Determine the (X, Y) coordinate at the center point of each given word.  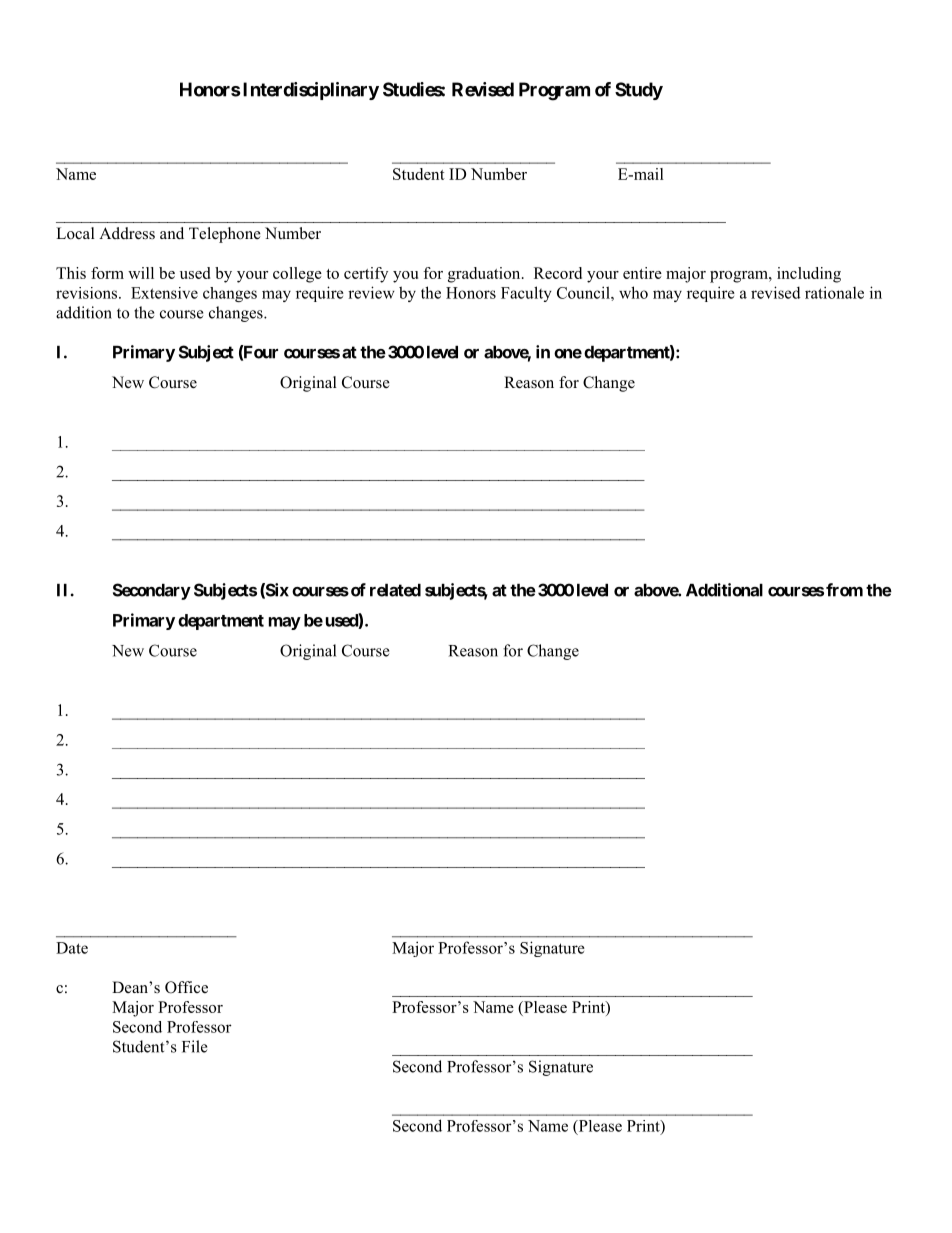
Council (584, 292)
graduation (485, 275)
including (809, 275)
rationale (834, 292)
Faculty (526, 294)
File (194, 1046)
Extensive (164, 293)
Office (186, 987)
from (844, 590)
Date (72, 948)
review (371, 292)
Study (639, 91)
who (633, 292)
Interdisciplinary (311, 91)
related (395, 590)
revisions (88, 293)
